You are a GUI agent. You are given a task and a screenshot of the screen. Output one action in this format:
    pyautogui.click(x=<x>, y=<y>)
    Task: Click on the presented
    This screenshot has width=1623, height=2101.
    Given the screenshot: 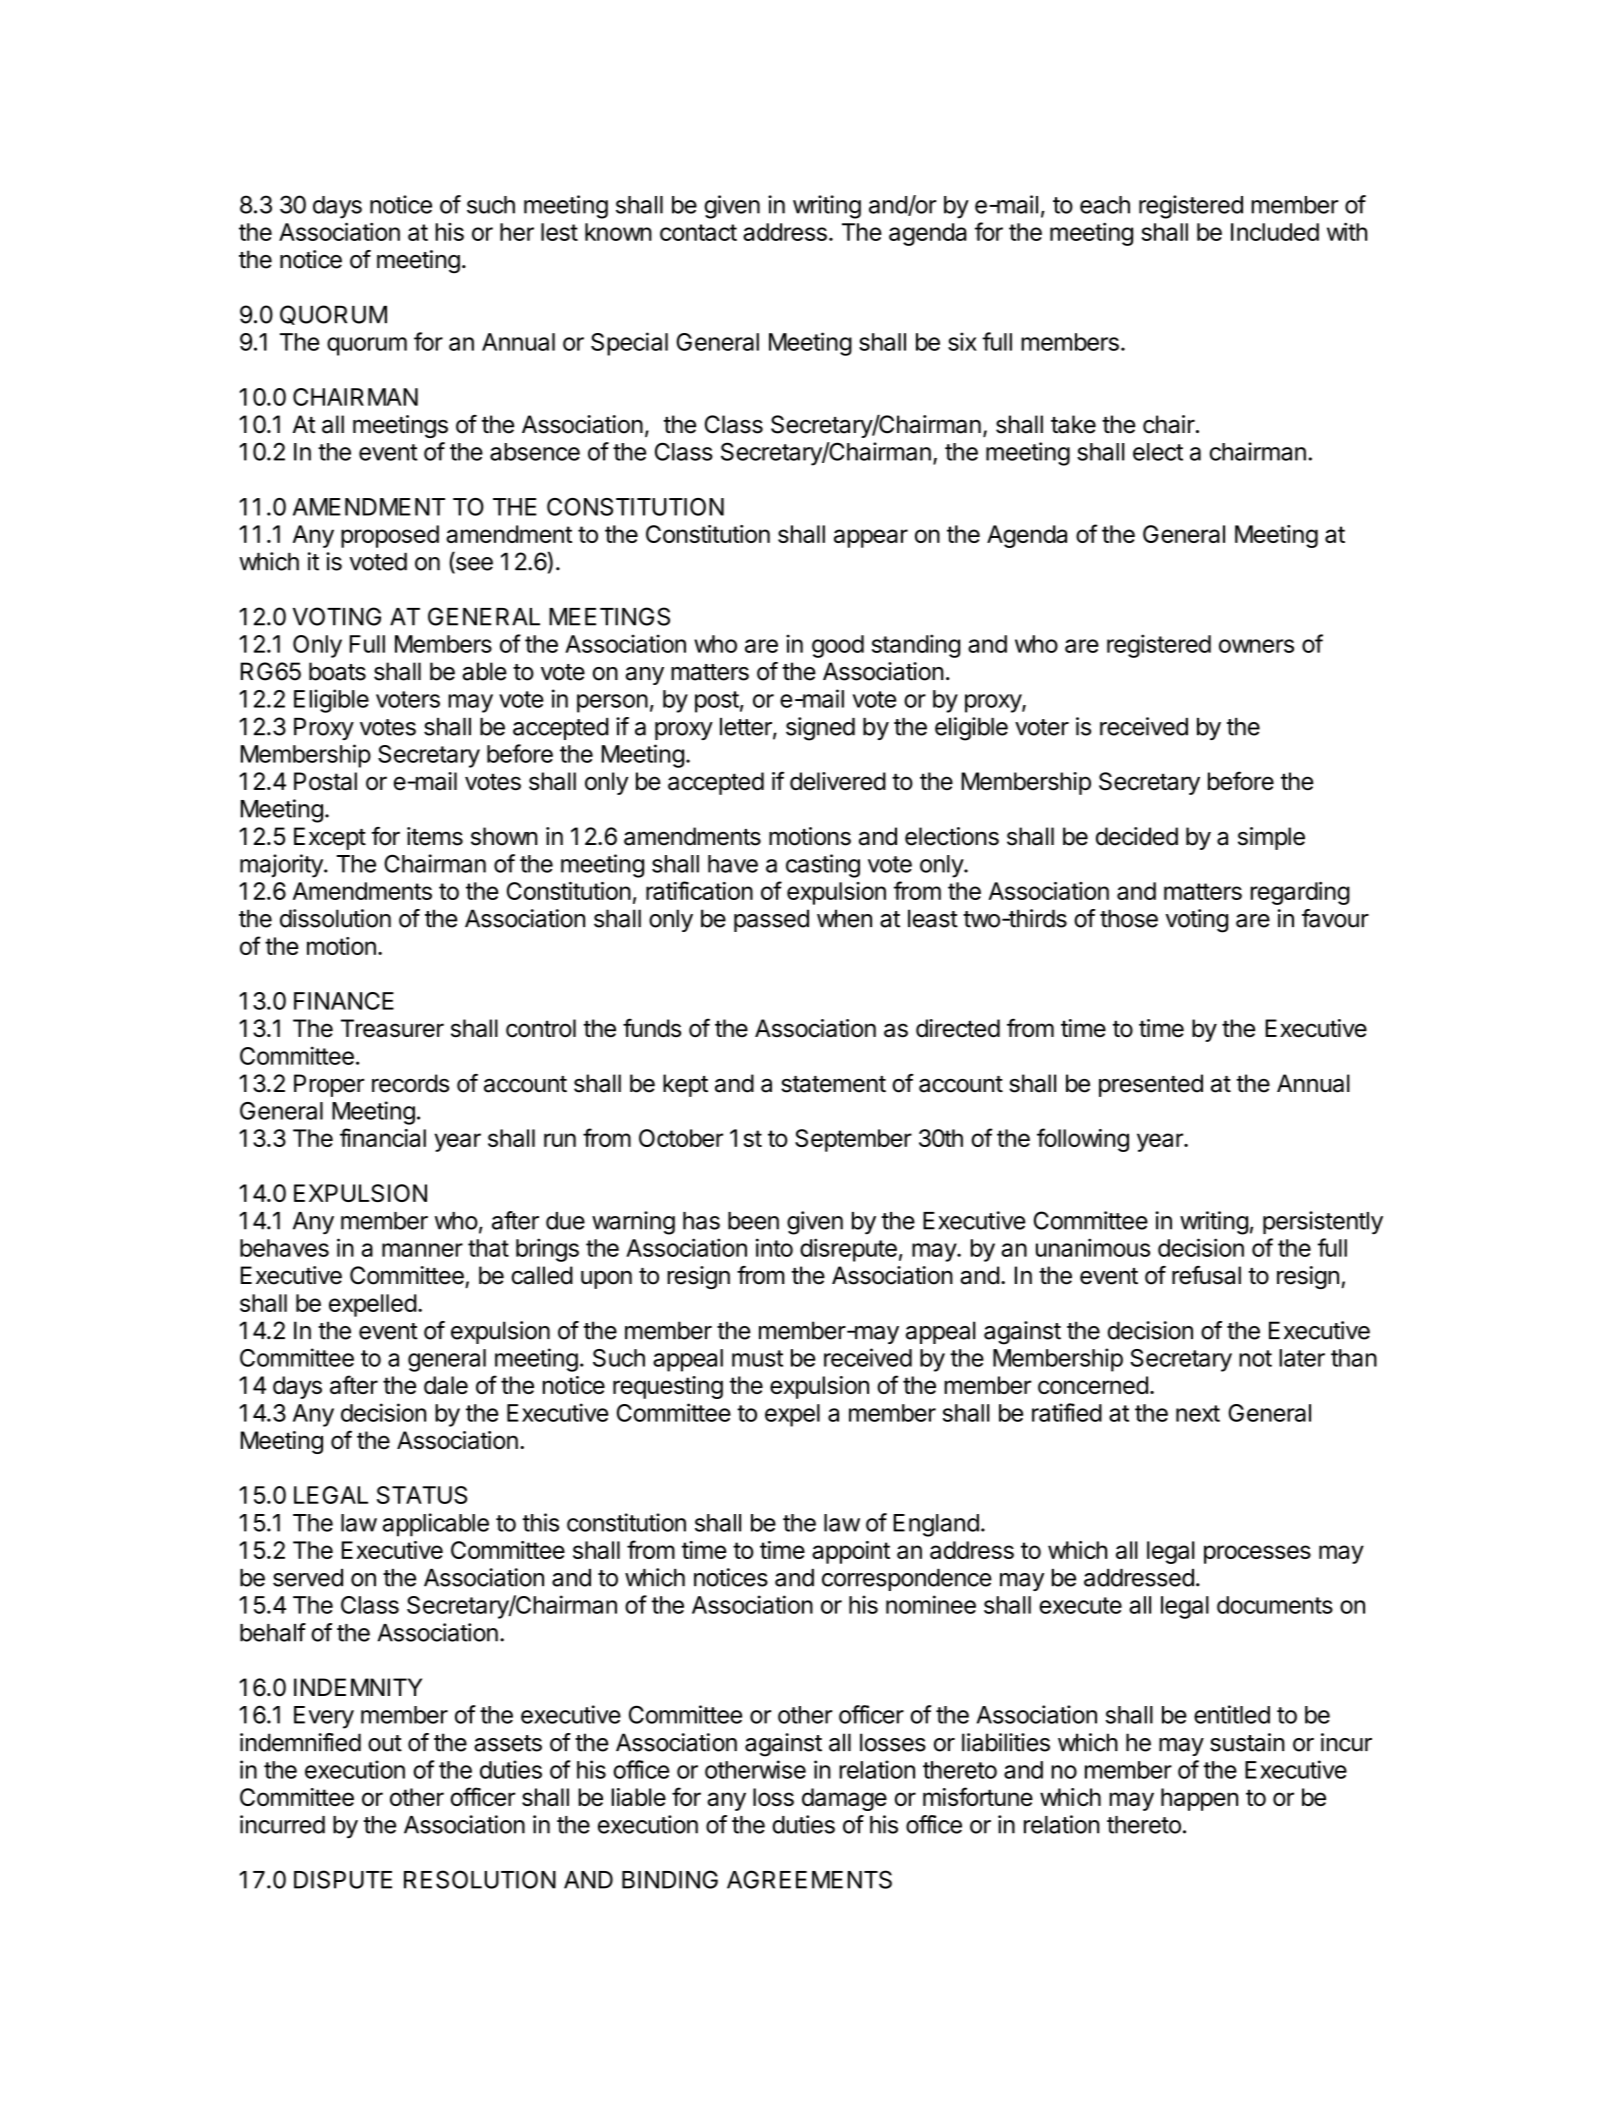 What is the action you would take?
    pyautogui.click(x=1151, y=1085)
